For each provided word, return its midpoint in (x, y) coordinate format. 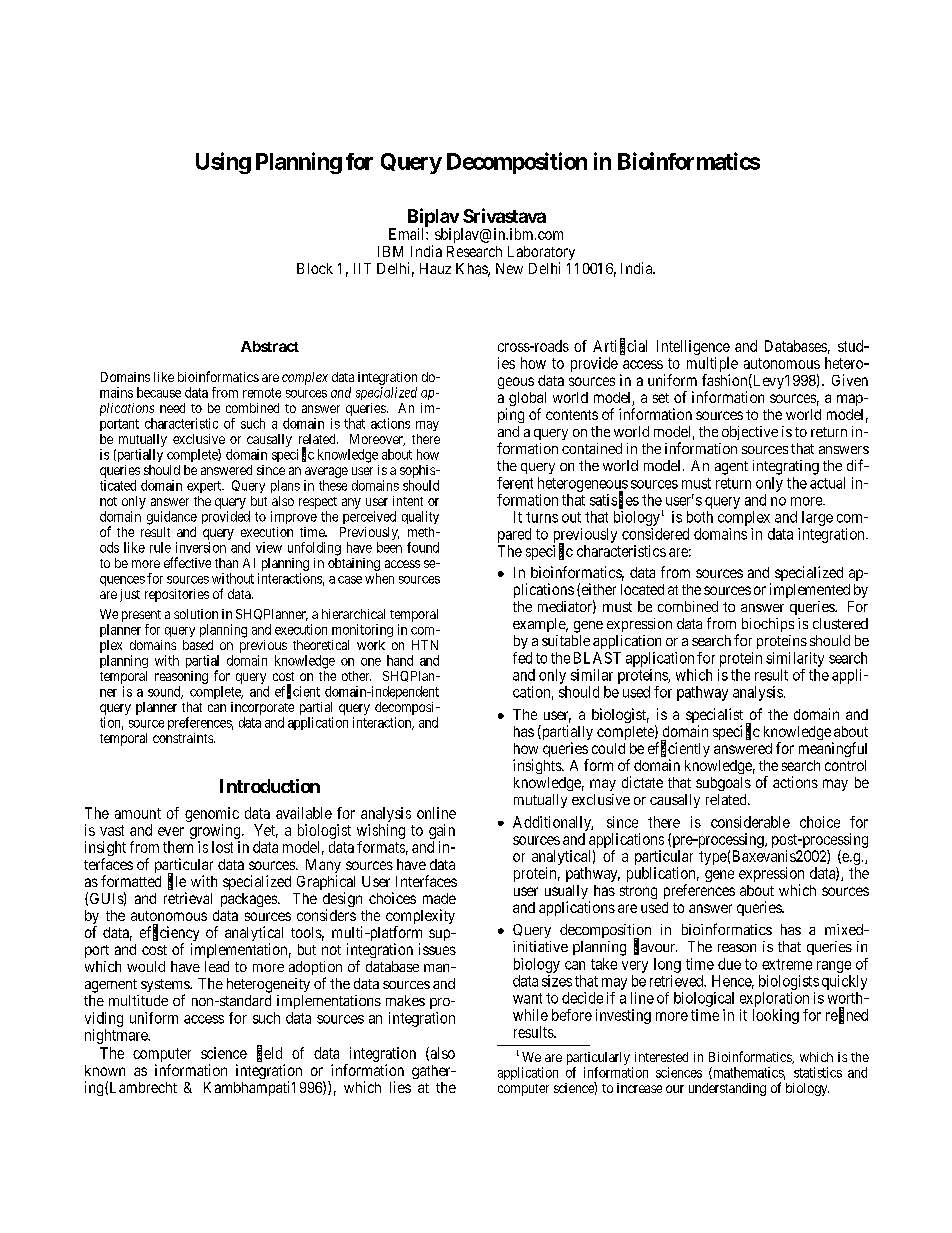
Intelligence (693, 349)
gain (442, 833)
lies (400, 1087)
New (509, 268)
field (269, 1053)
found (423, 547)
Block (315, 268)
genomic (212, 816)
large (817, 518)
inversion (201, 547)
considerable (750, 822)
